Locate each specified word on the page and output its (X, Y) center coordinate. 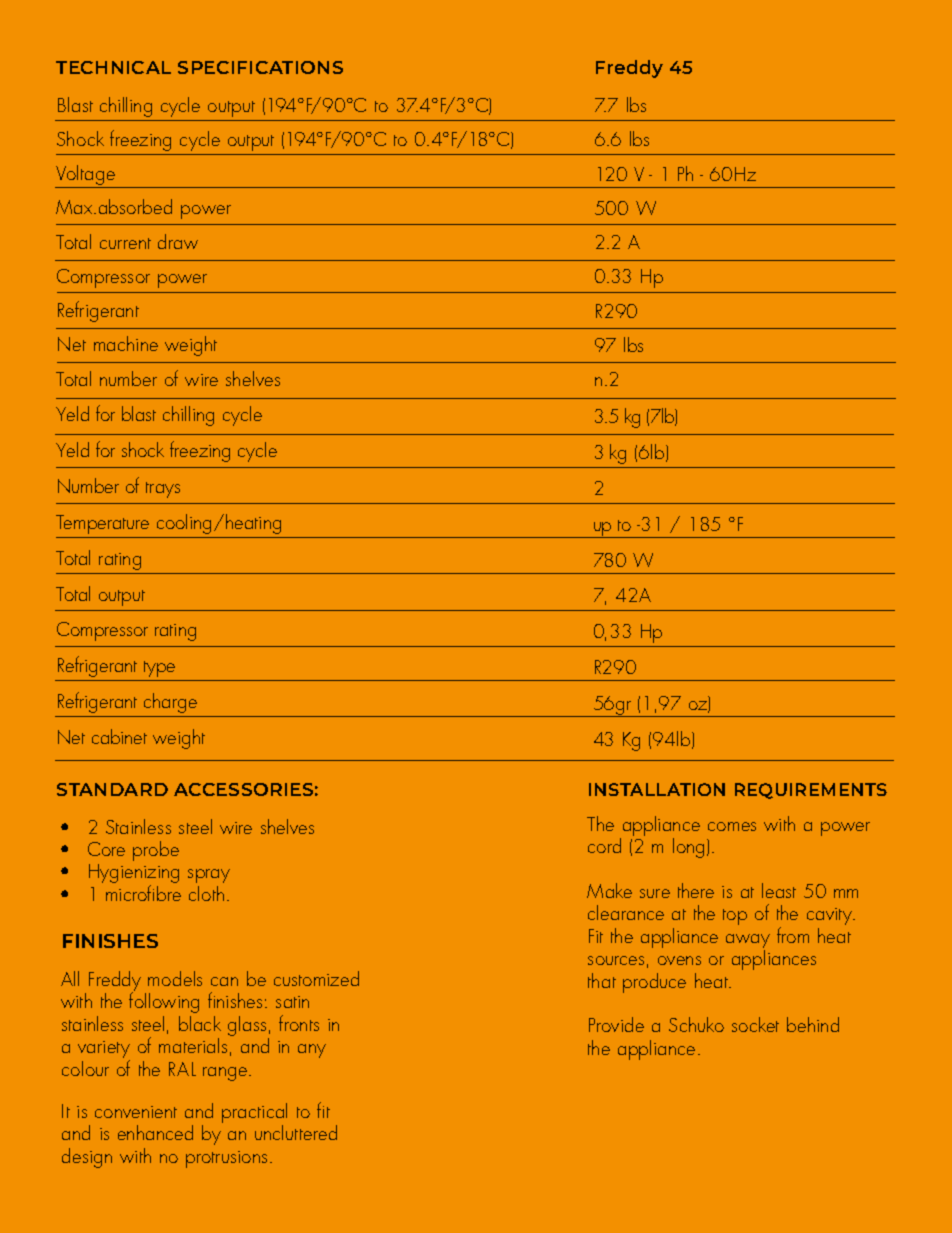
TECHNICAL (113, 67)
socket (755, 1024)
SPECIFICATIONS (260, 67)
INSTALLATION (657, 789)
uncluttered (296, 1132)
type (159, 669)
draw (178, 241)
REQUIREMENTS (811, 791)
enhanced (155, 1132)
